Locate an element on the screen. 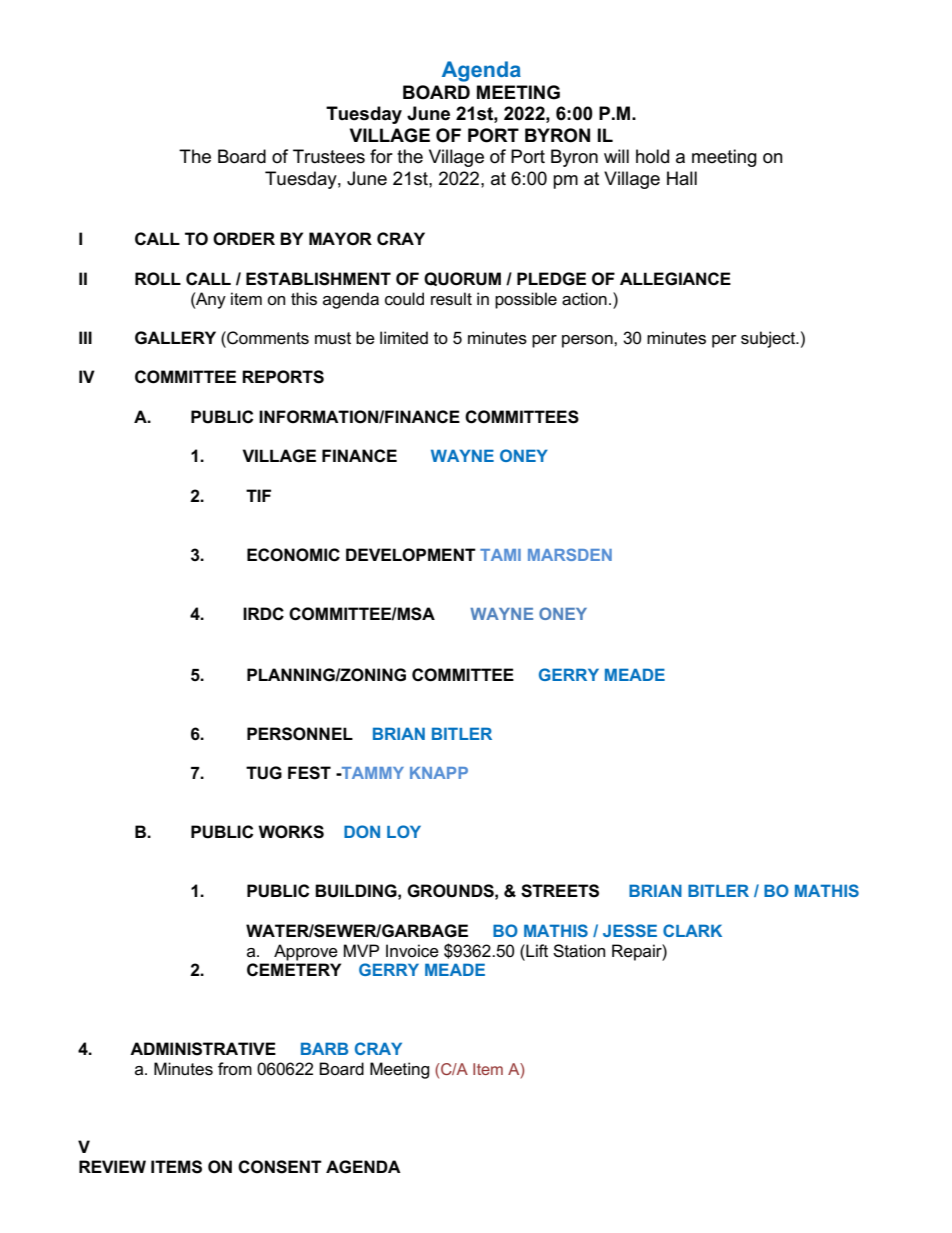  limited is located at coordinates (404, 337).
